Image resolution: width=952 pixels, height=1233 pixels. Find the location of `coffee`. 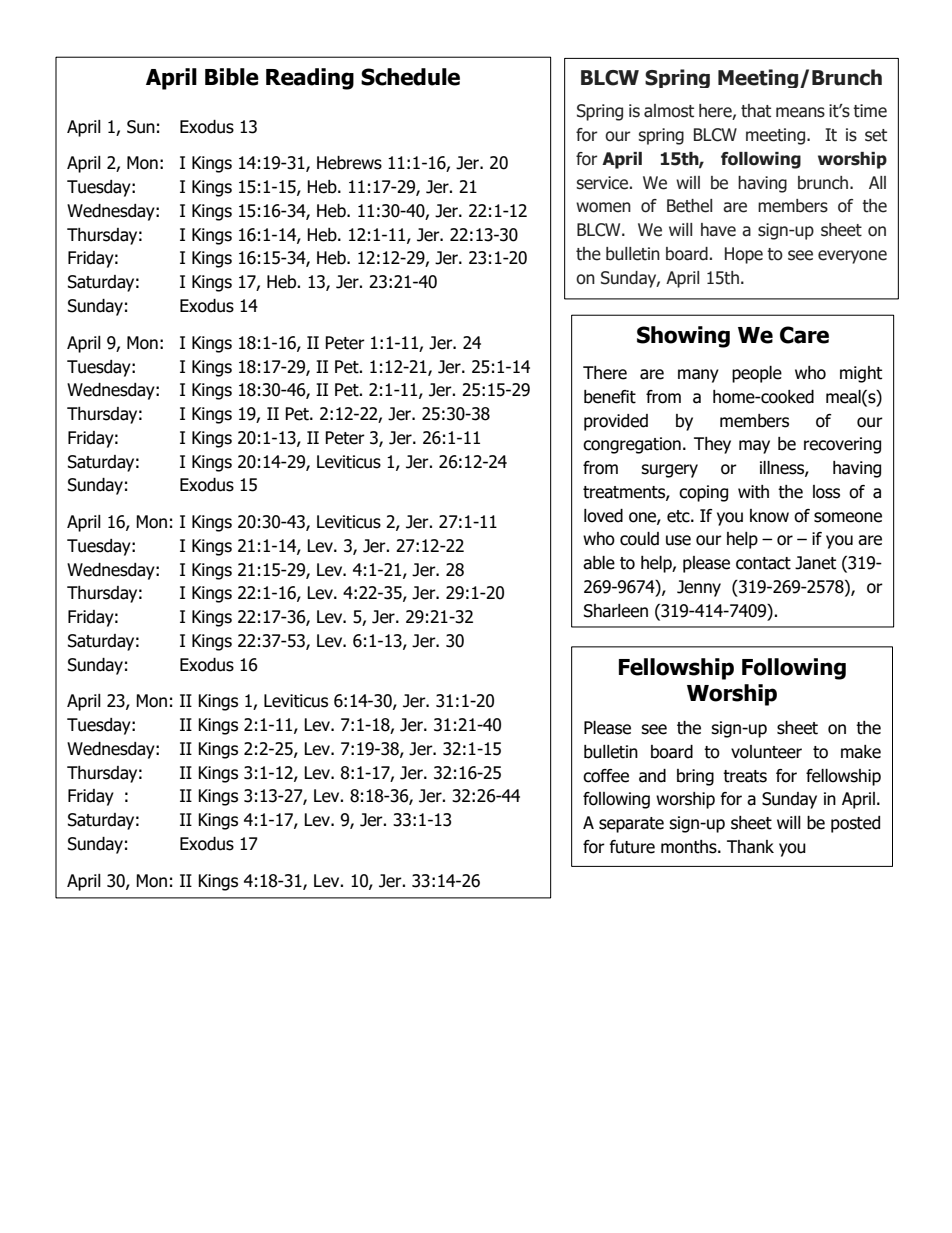

coffee is located at coordinates (606, 776).
